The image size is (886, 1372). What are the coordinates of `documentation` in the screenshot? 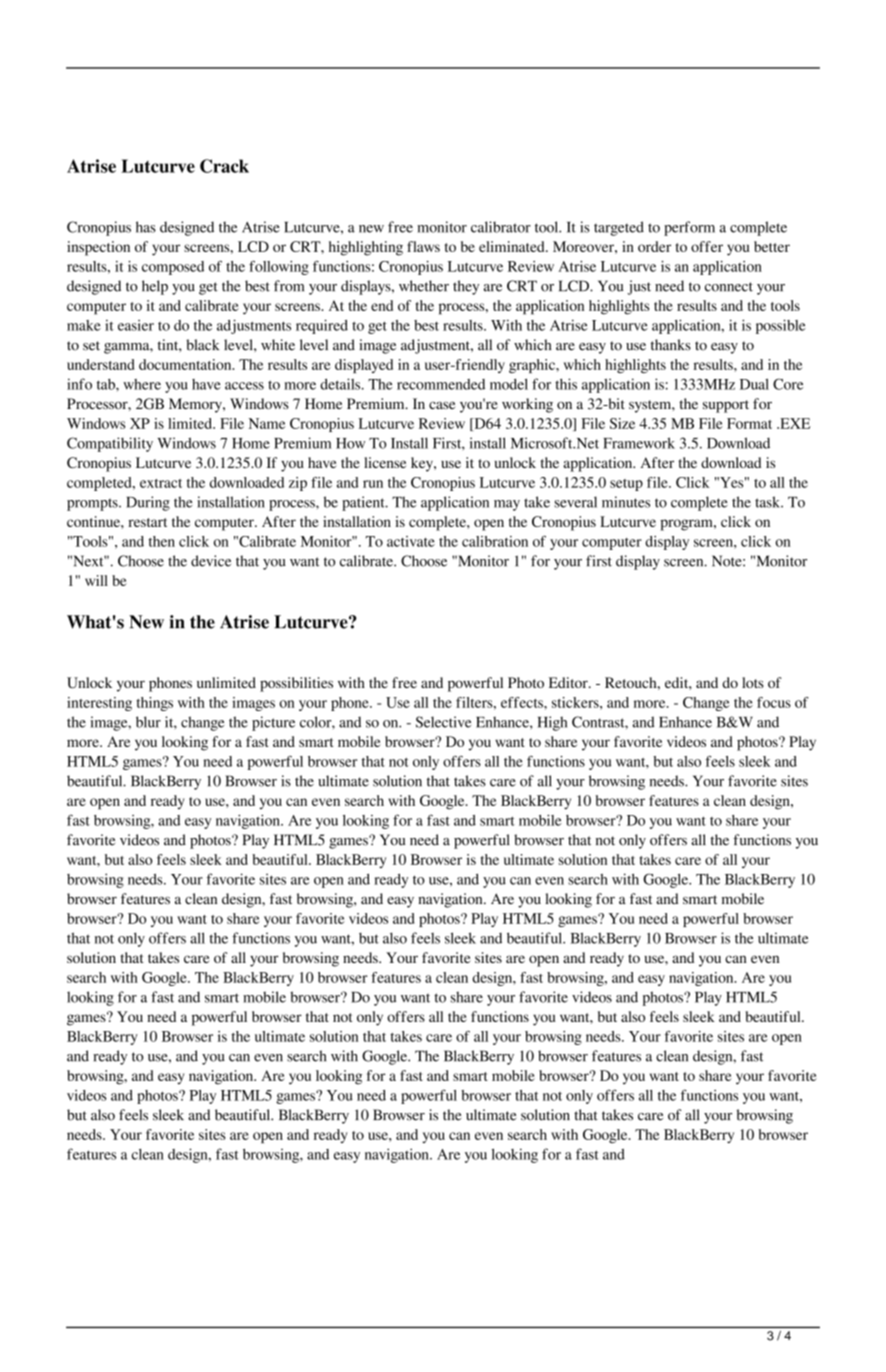 It's located at (186, 364).
